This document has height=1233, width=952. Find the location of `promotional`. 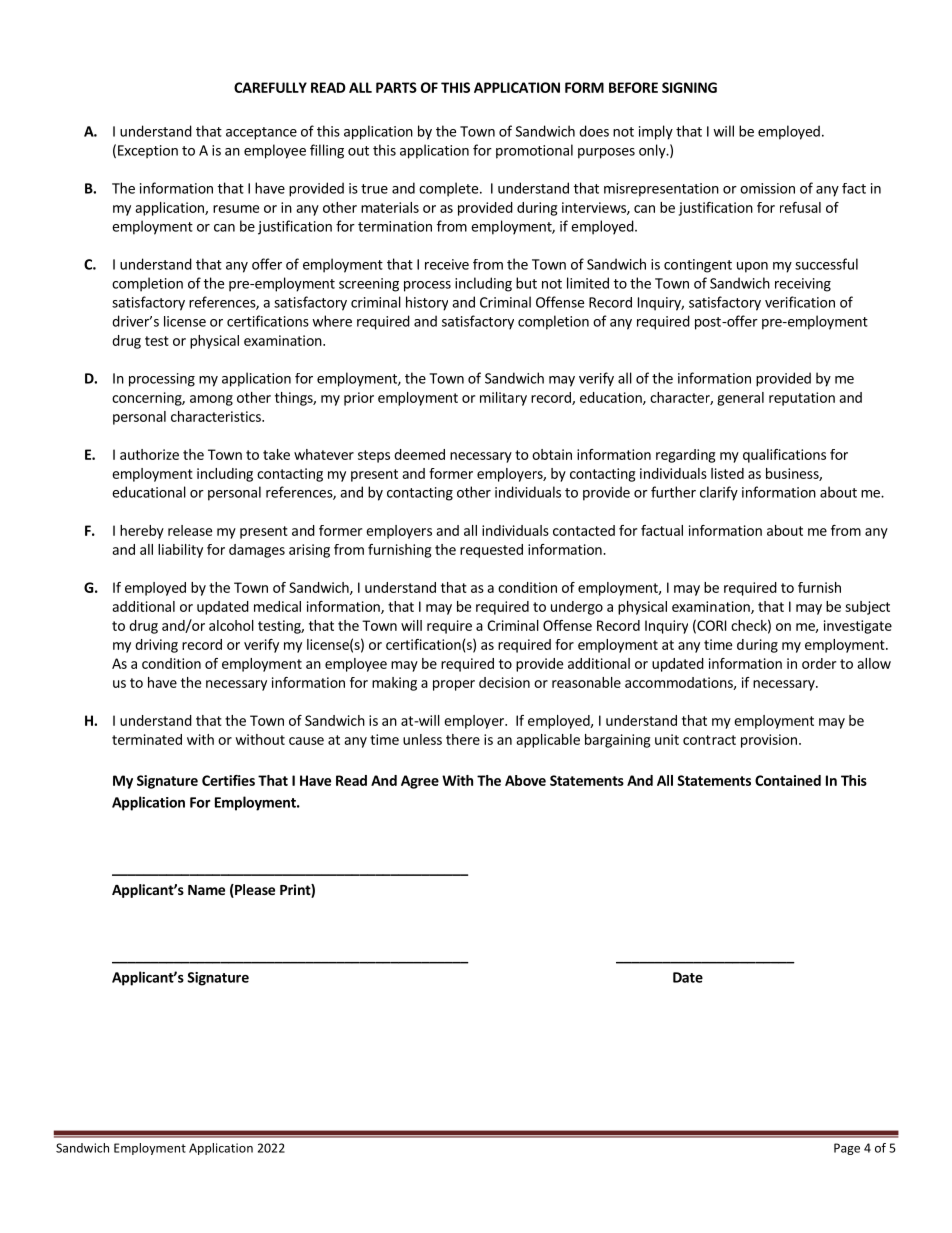

promotional is located at coordinates (534, 151).
